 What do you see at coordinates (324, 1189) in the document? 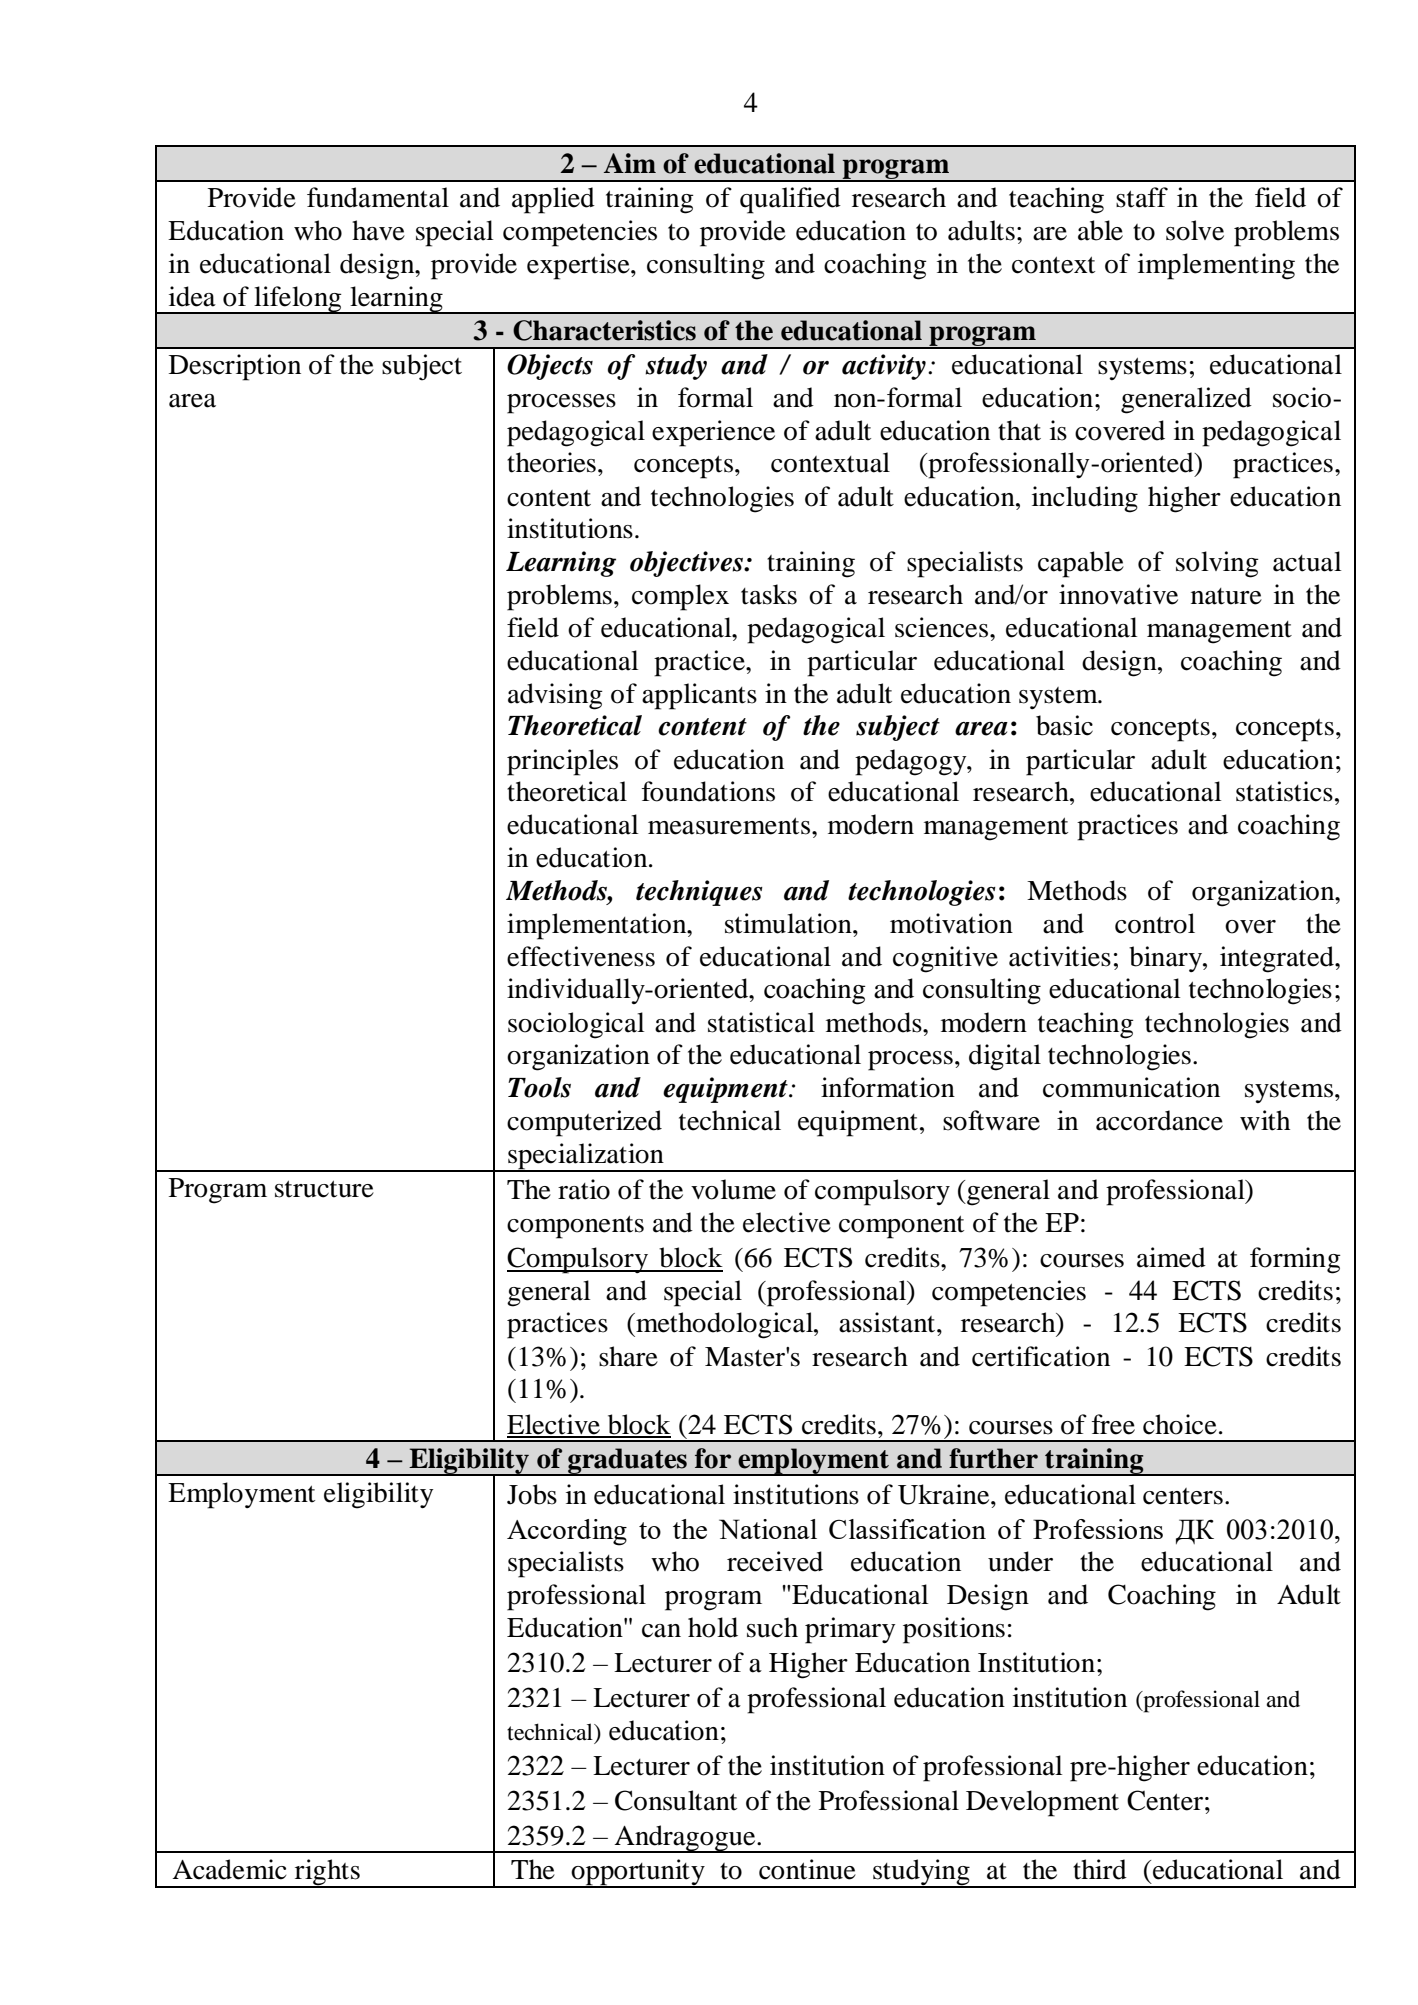
I see `structure` at bounding box center [324, 1189].
